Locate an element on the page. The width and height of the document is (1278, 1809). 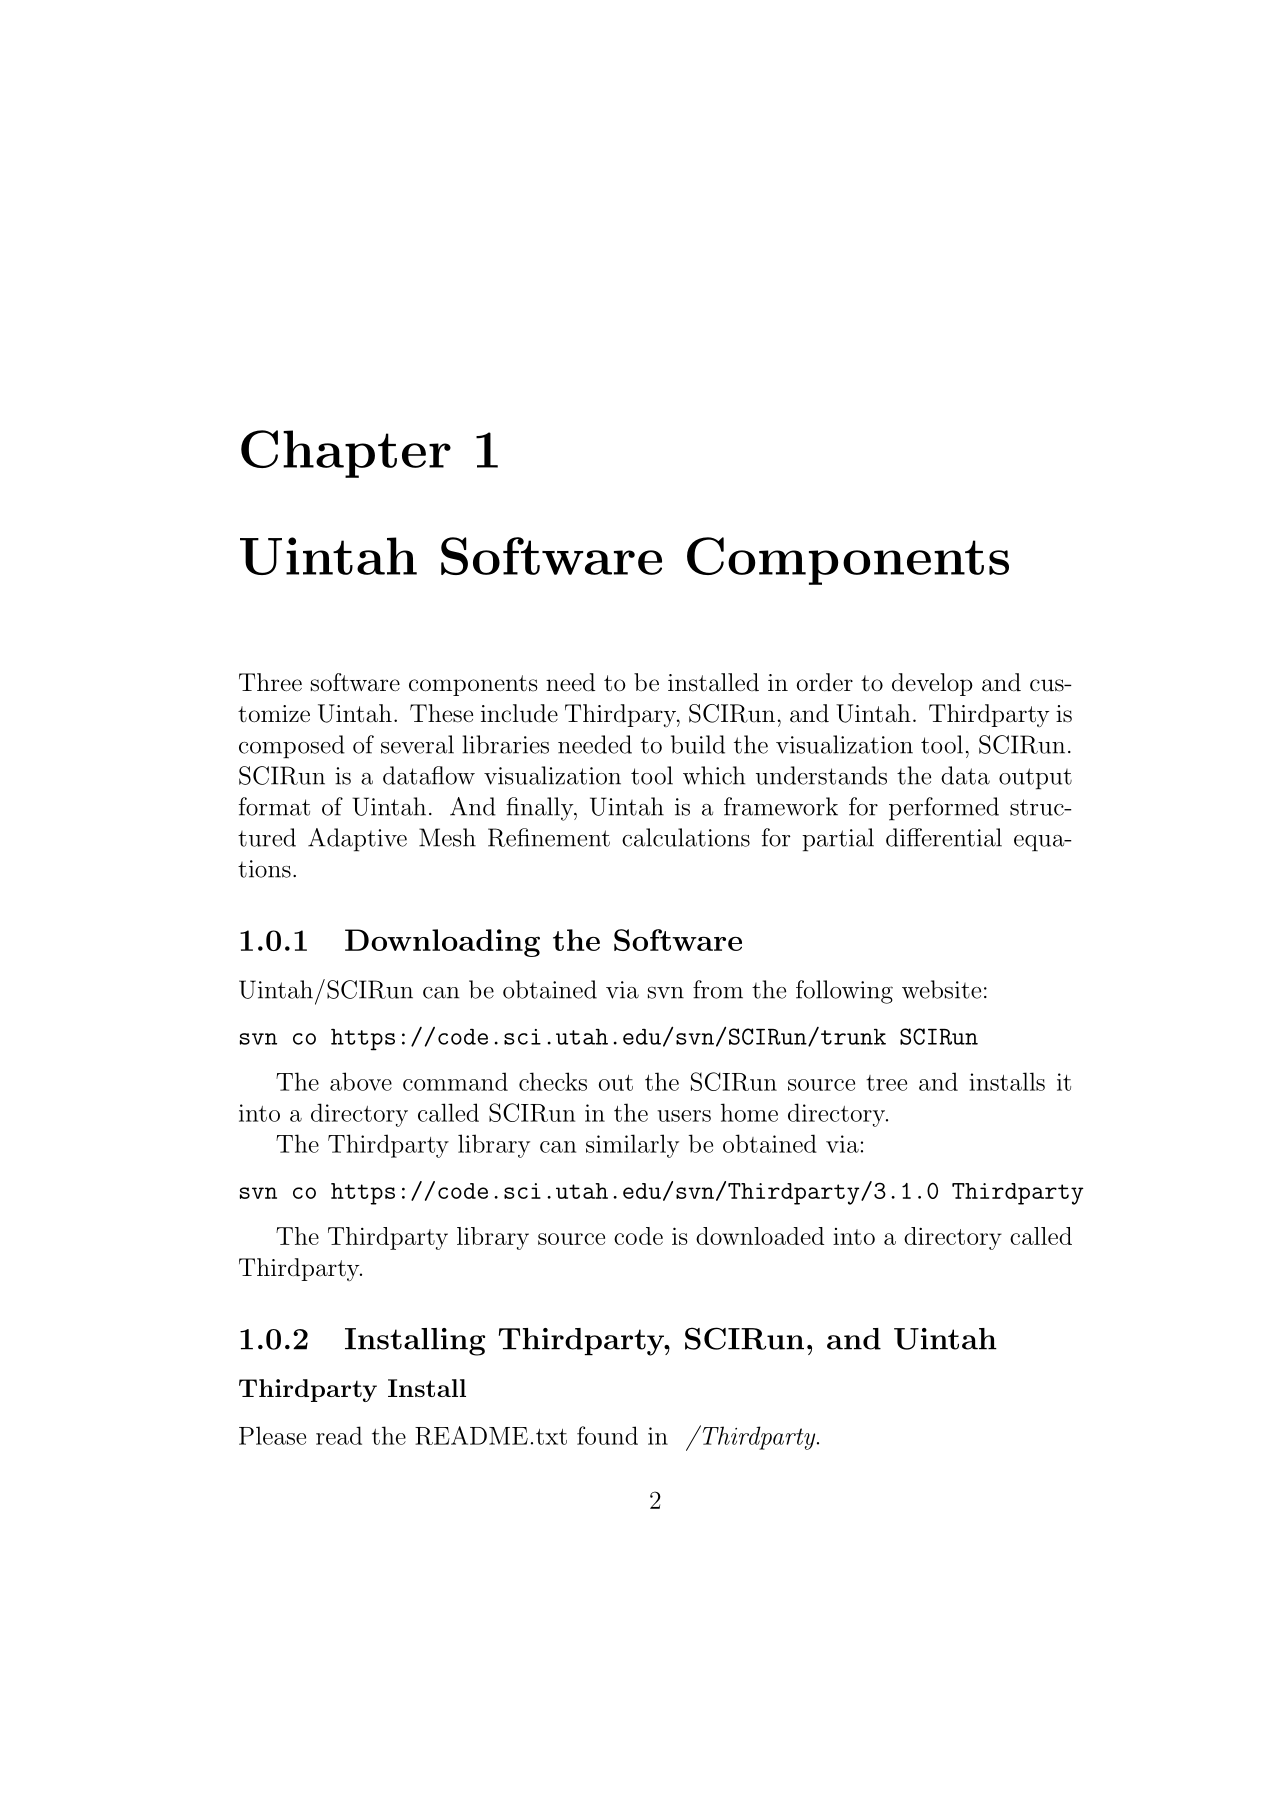
output is located at coordinates (1035, 779).
